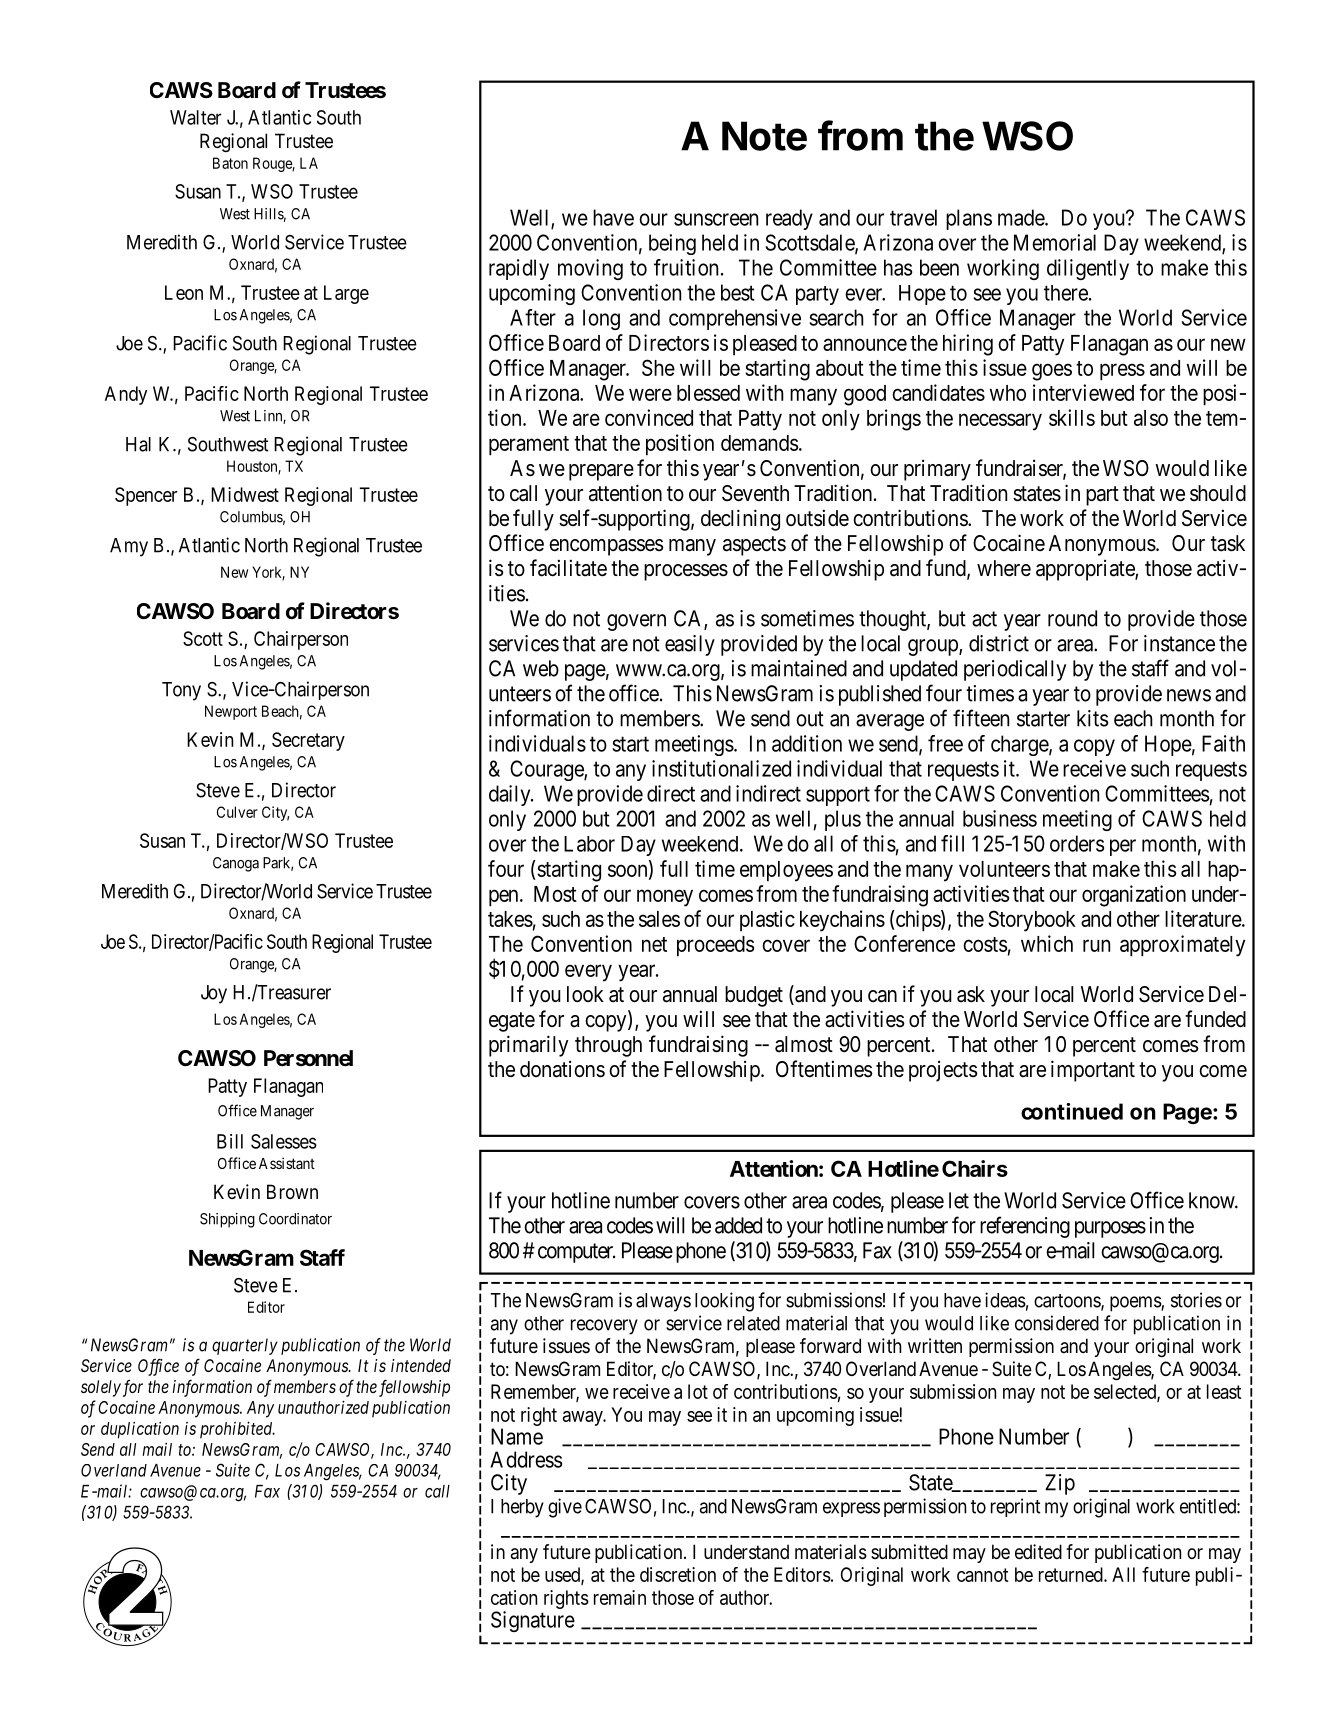 This screenshot has width=1333, height=1725. I want to click on sunscreen, so click(716, 219).
